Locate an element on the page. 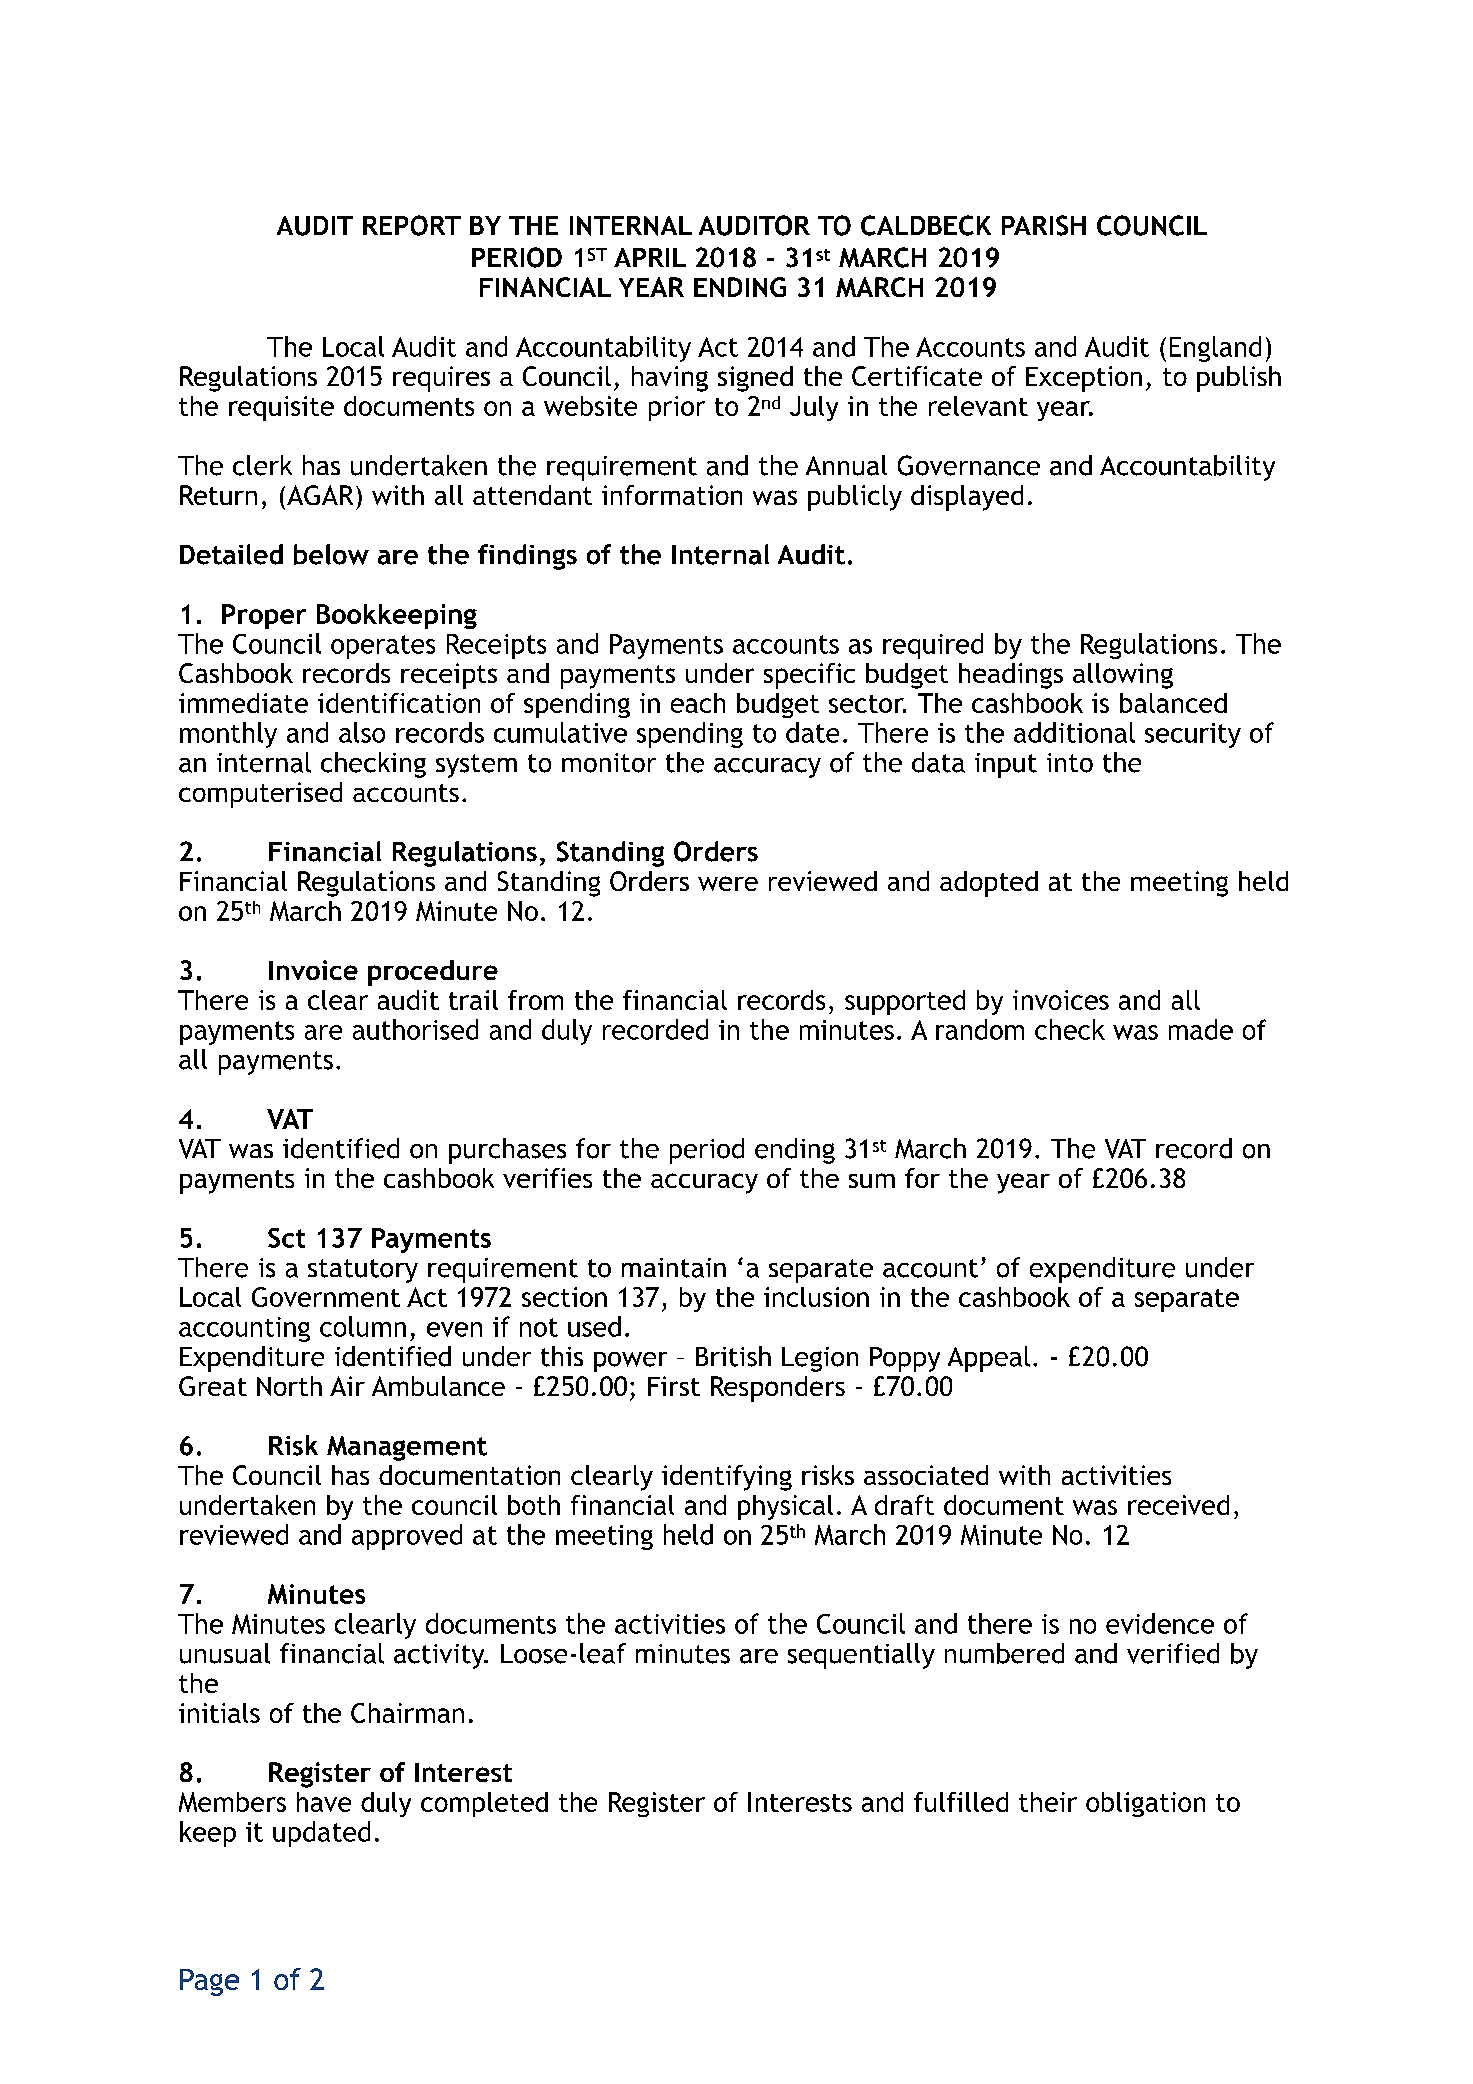 The width and height of the document is (1473, 2084). were is located at coordinates (728, 883).
